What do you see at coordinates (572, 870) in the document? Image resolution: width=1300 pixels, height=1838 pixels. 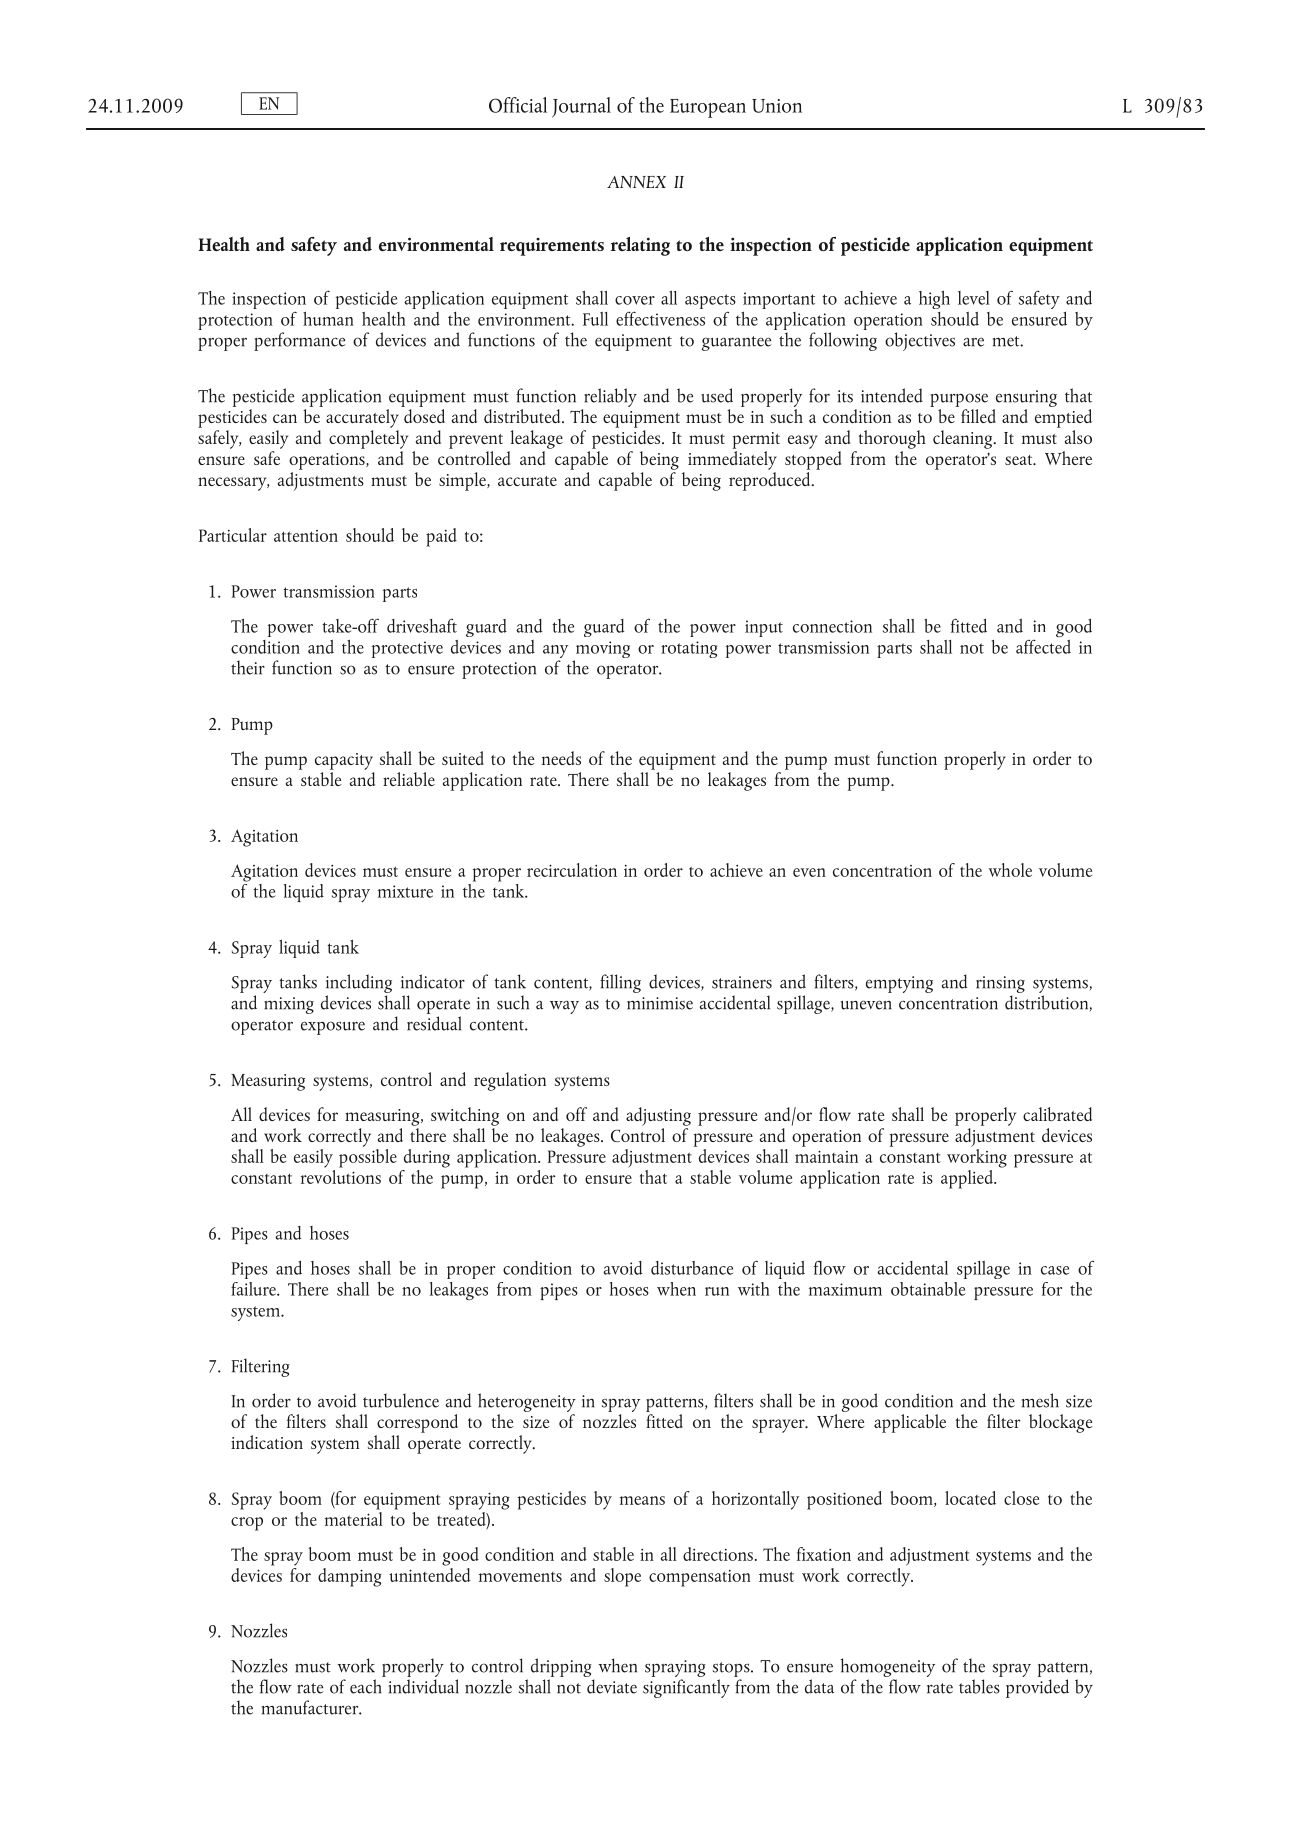 I see `recirculation` at bounding box center [572, 870].
